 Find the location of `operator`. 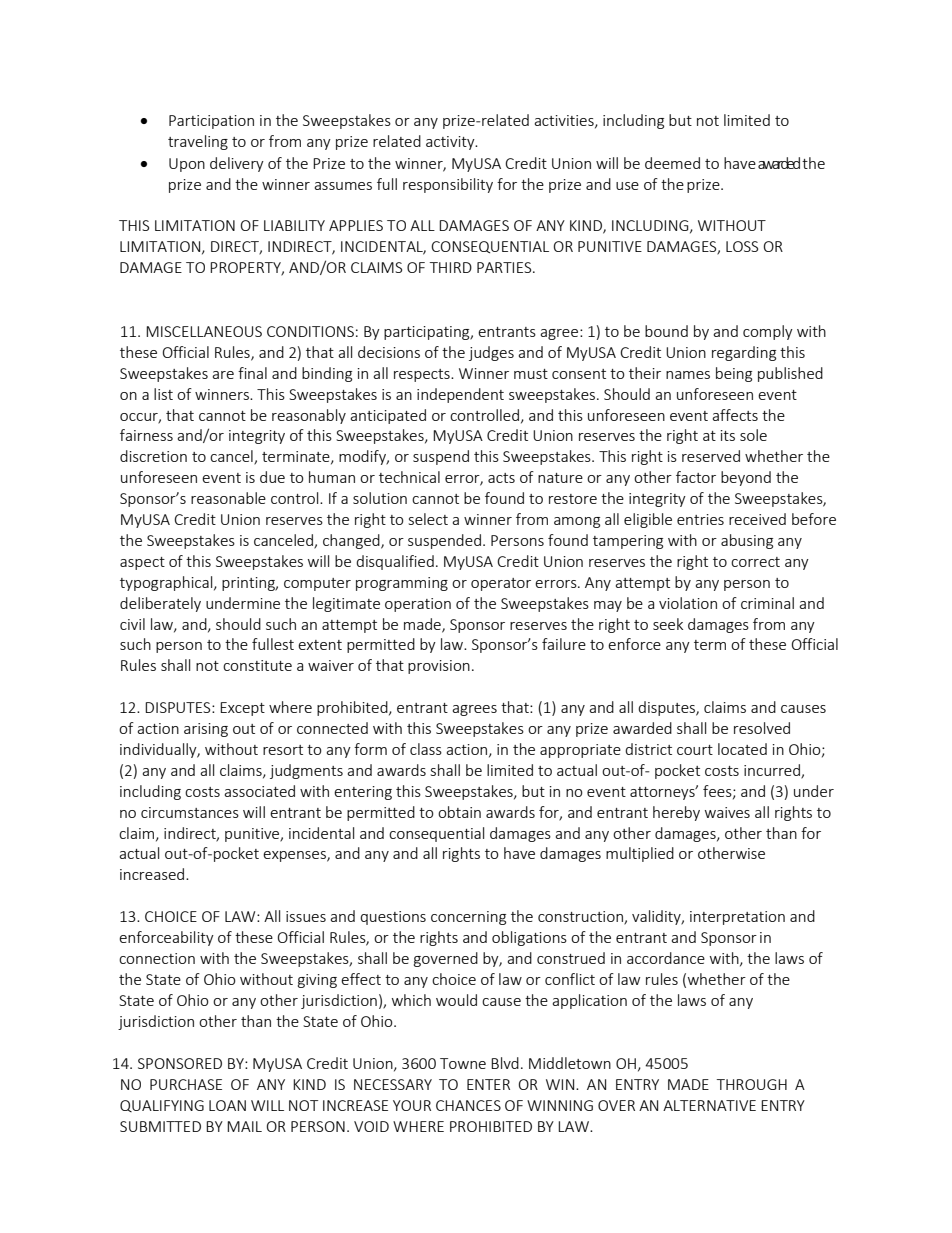

operator is located at coordinates (501, 584).
